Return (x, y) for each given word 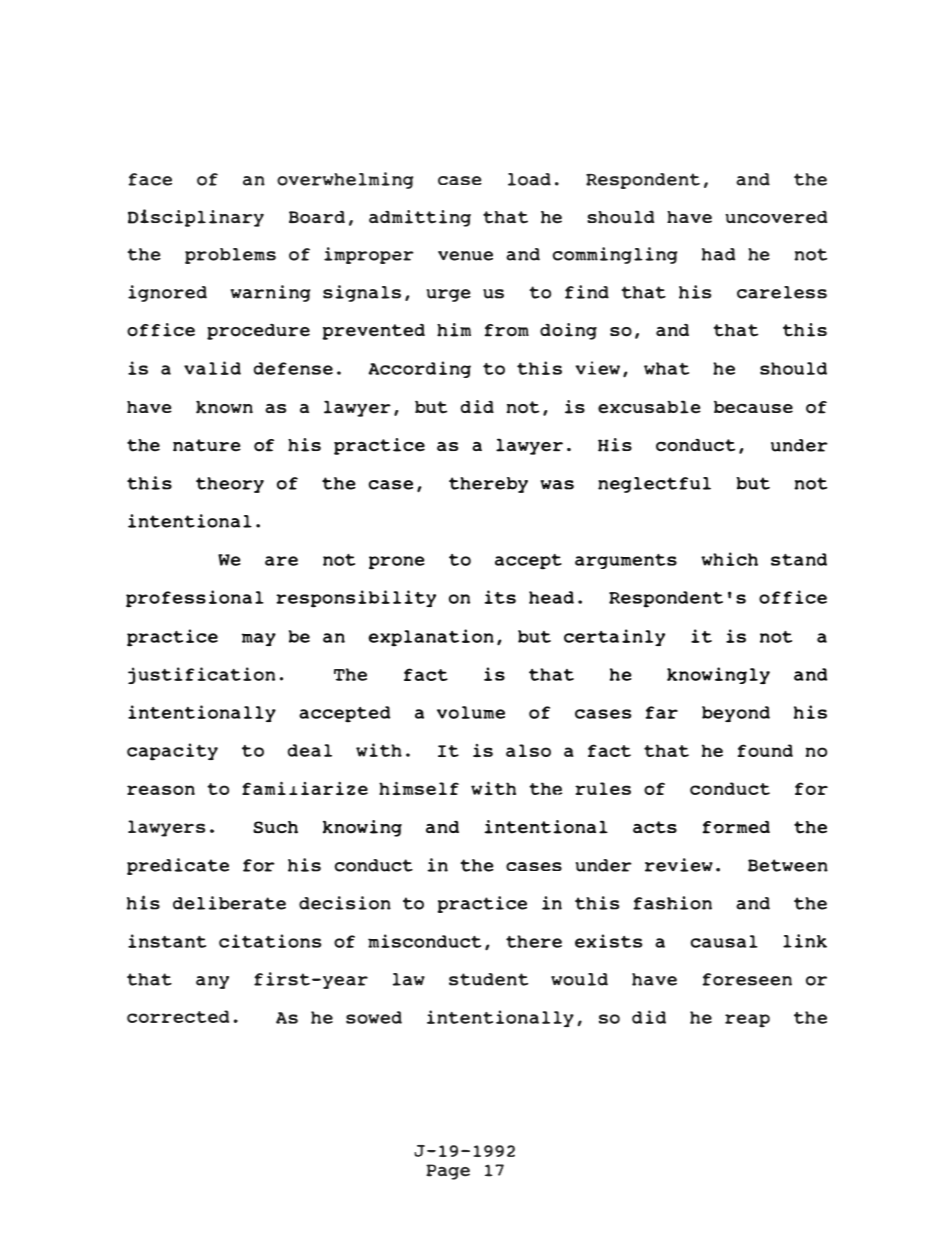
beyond (736, 714)
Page (448, 1172)
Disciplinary (196, 218)
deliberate (229, 903)
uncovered (776, 217)
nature (207, 445)
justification (201, 675)
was (557, 485)
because (753, 407)
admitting (420, 218)
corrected (178, 1016)
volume (471, 712)
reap (747, 1021)
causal (724, 941)
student (488, 979)
